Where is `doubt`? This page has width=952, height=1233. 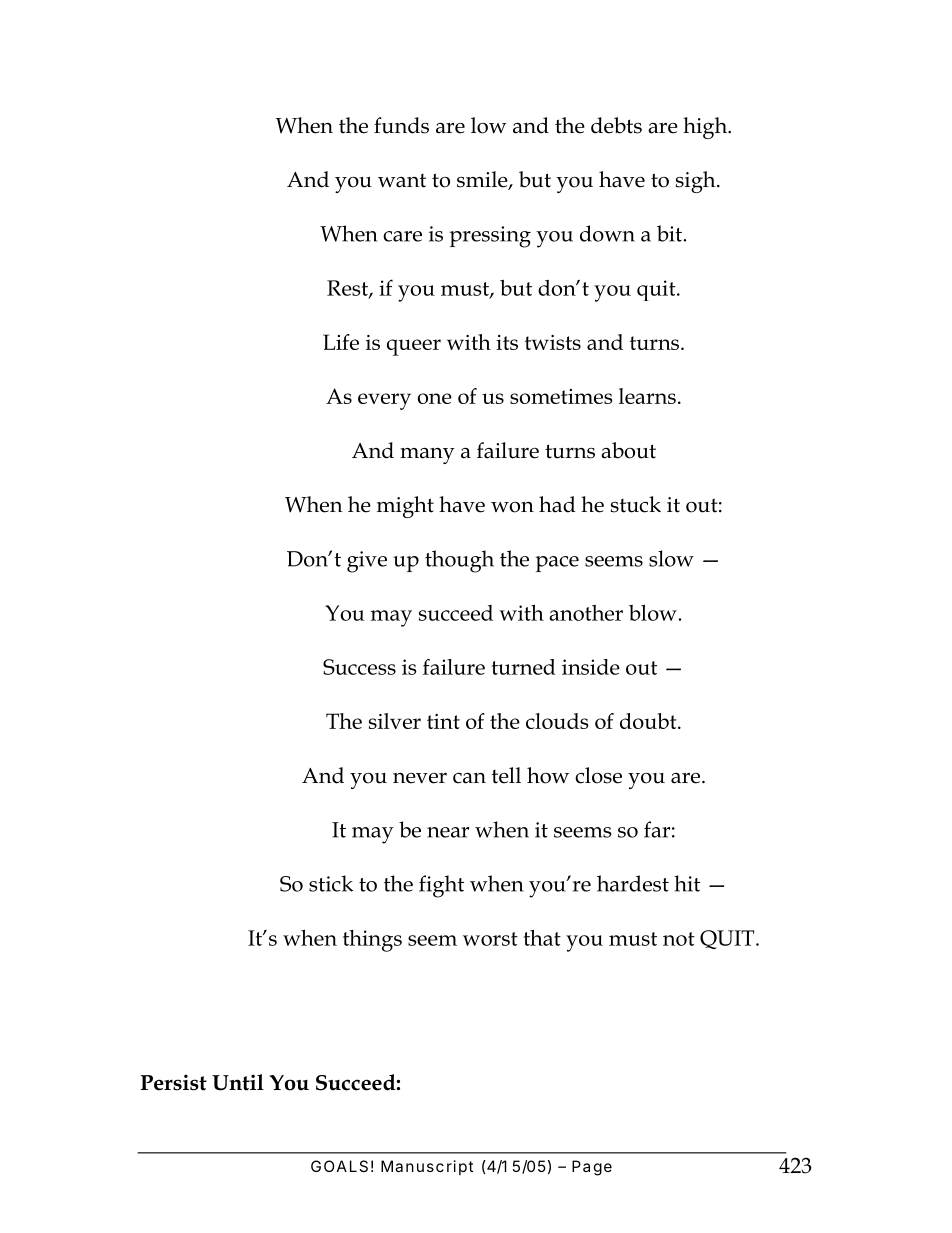
doubt is located at coordinates (649, 721).
